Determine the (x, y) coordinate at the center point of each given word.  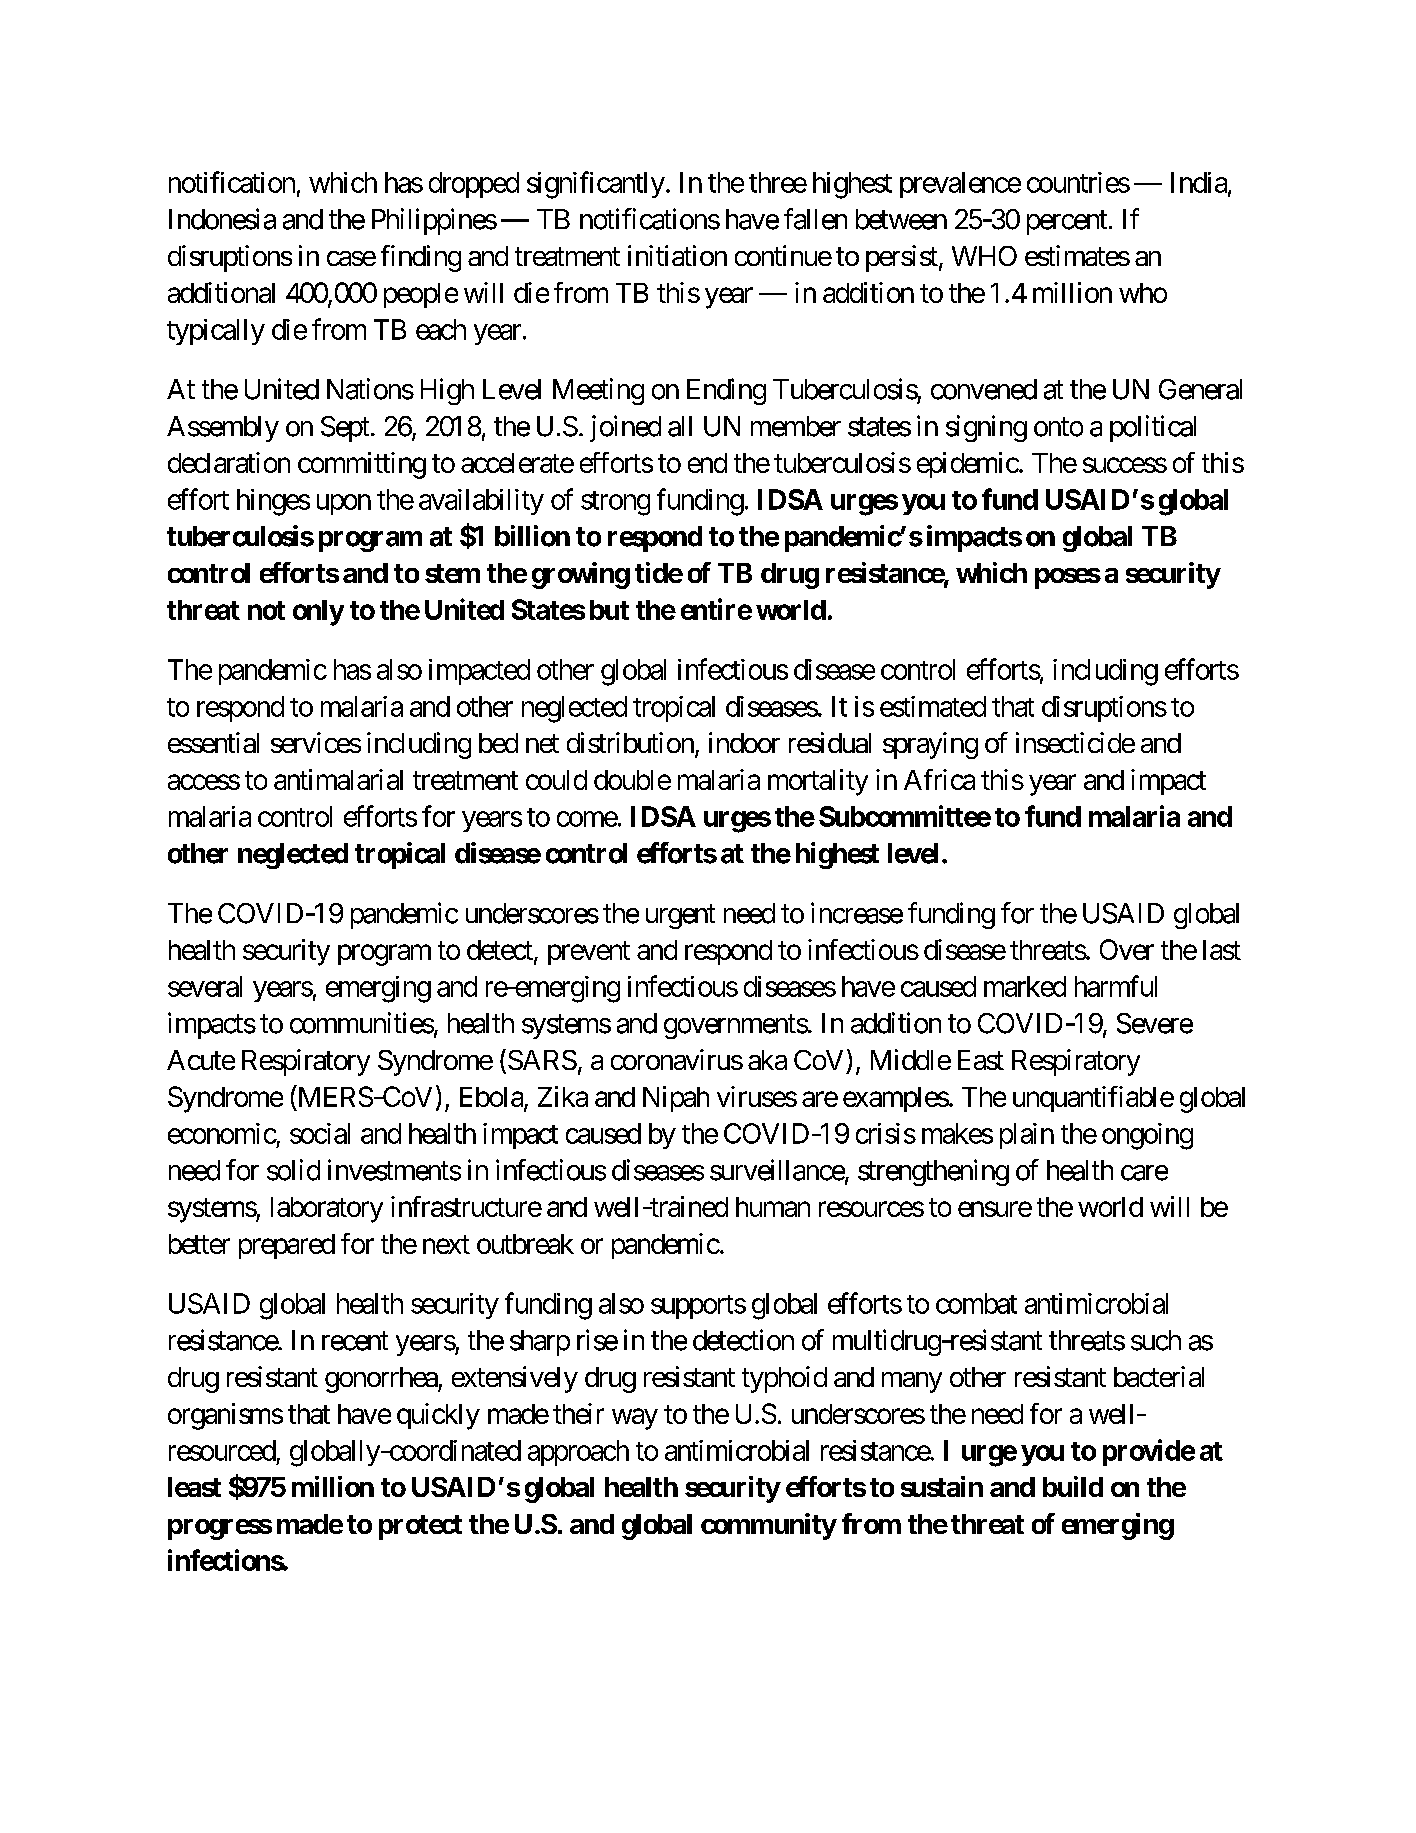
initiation (677, 255)
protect (420, 1527)
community (769, 1526)
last (1222, 950)
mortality (818, 782)
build (1073, 1486)
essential (213, 742)
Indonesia (222, 219)
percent (1067, 223)
